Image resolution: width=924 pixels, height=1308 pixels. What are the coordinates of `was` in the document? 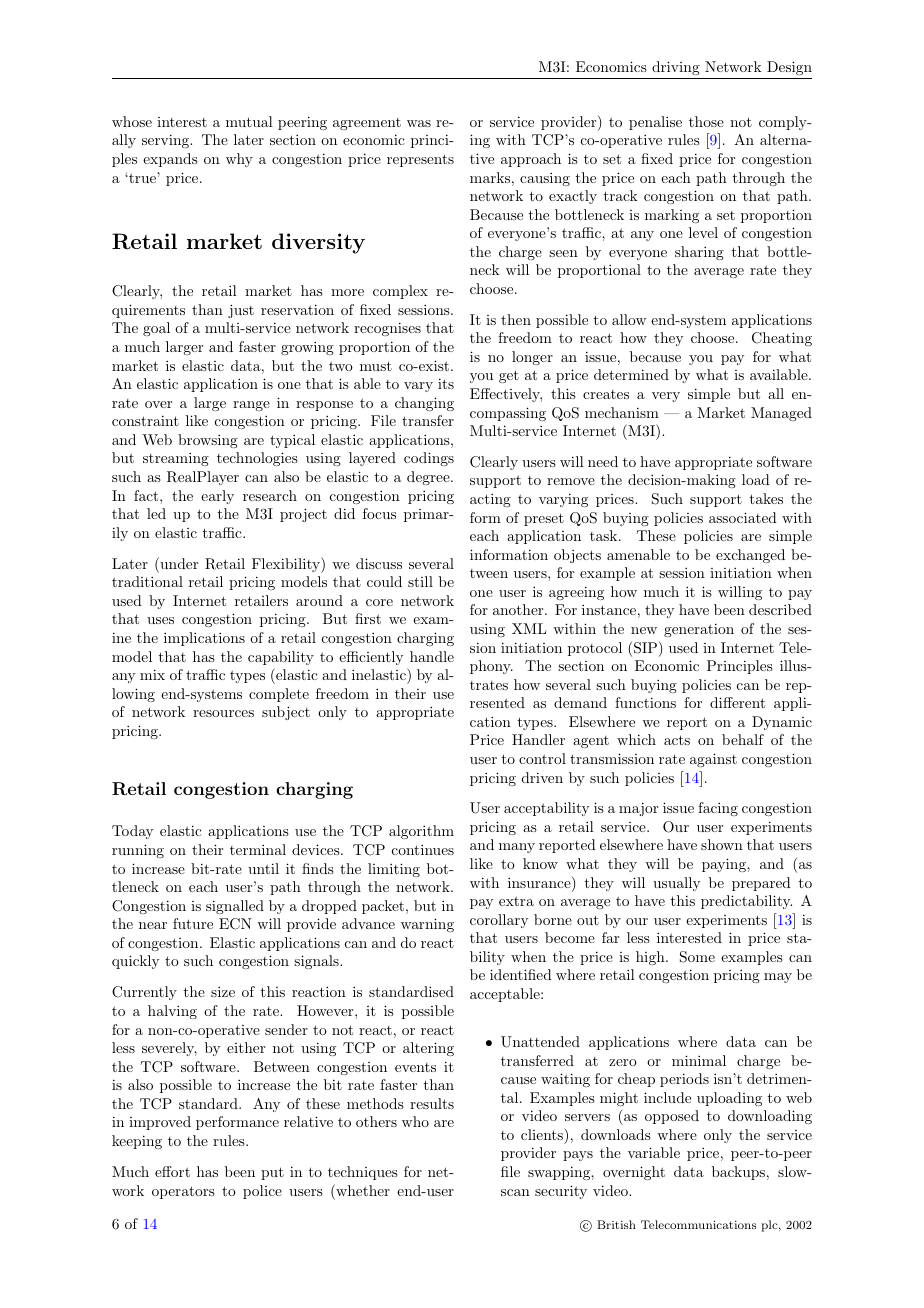 It's located at (419, 123).
